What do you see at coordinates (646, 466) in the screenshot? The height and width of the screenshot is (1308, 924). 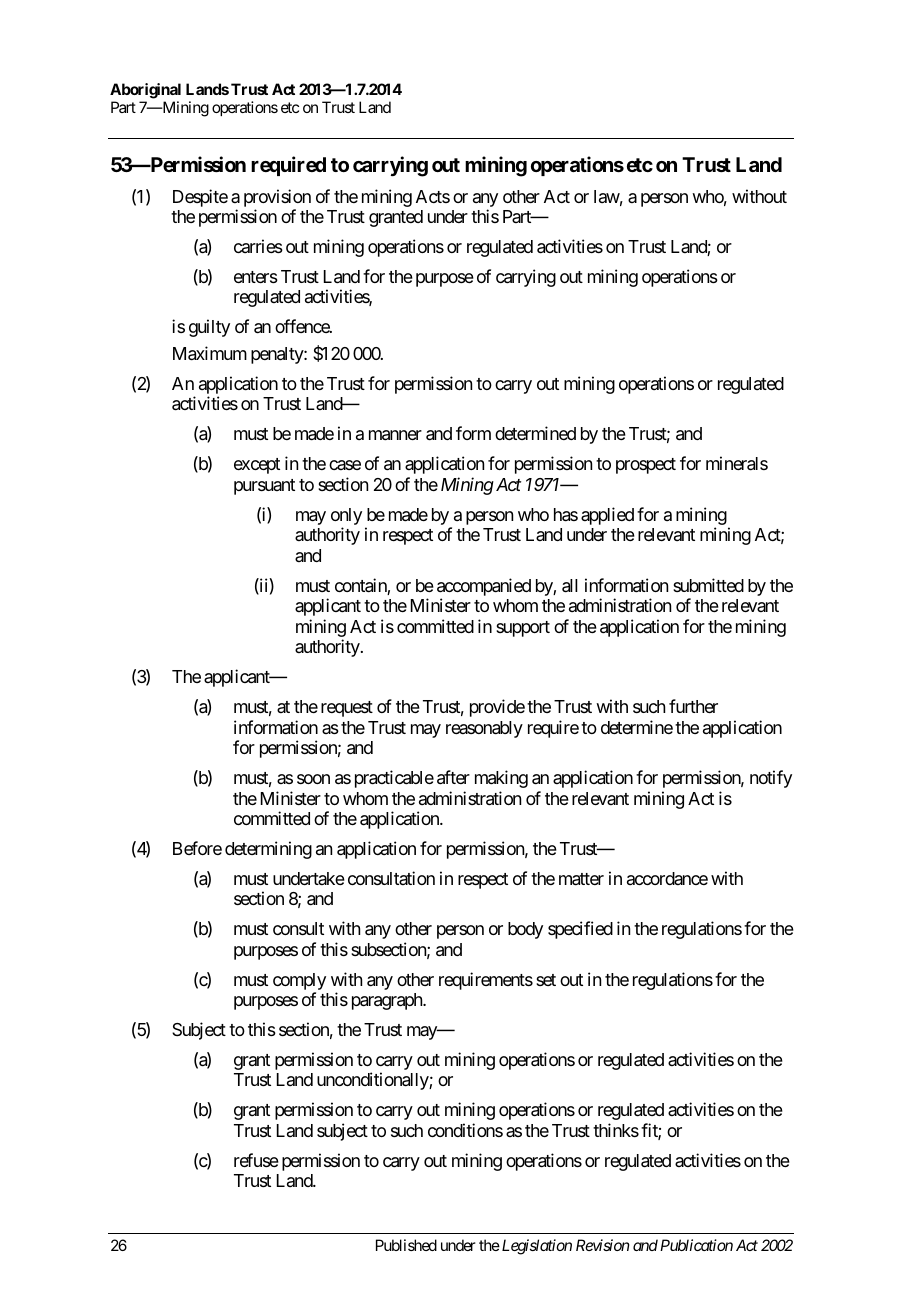 I see `prospect` at bounding box center [646, 466].
